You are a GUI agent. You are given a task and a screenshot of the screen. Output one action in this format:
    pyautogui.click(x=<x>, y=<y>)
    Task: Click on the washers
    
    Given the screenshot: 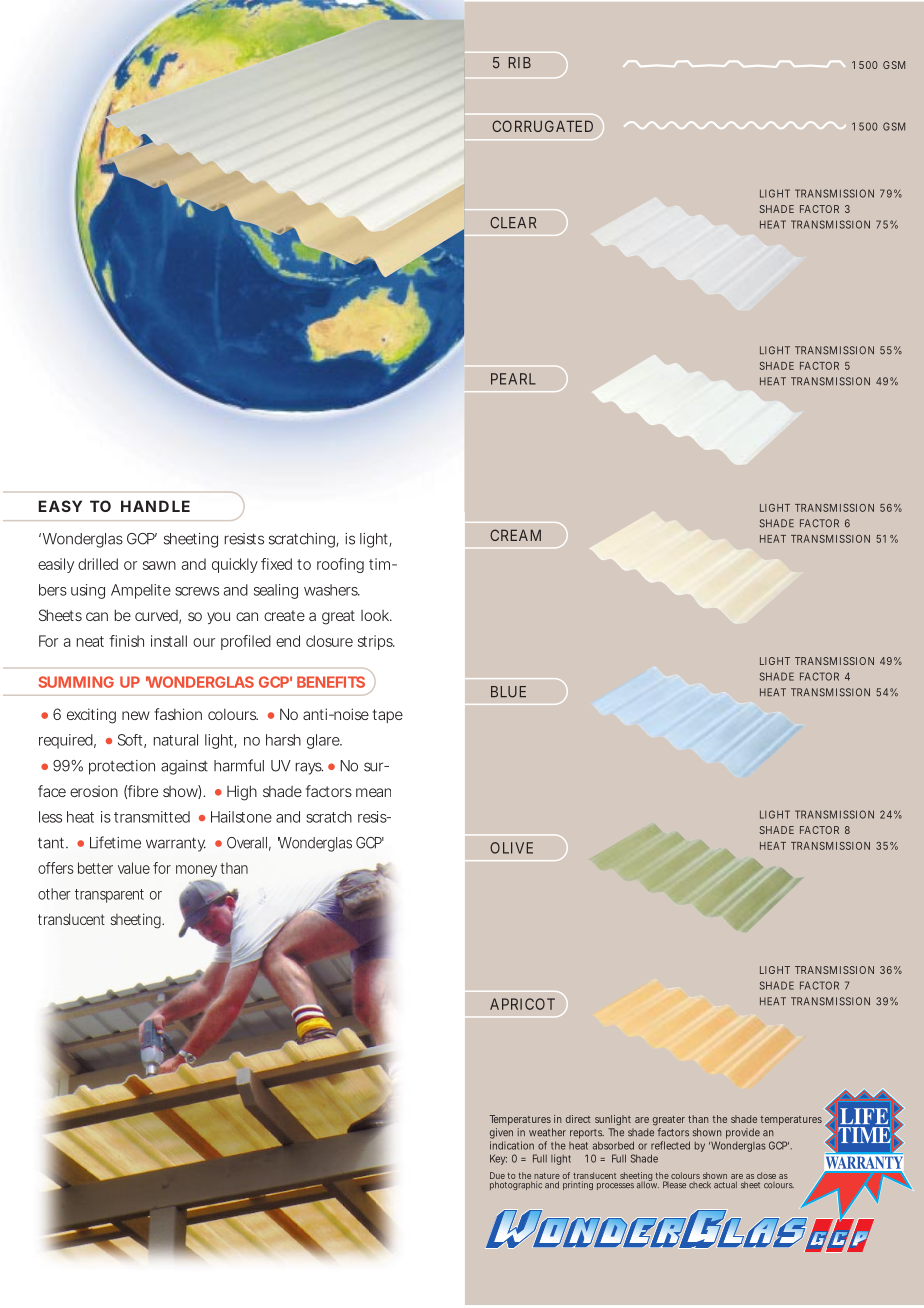 What is the action you would take?
    pyautogui.click(x=332, y=590)
